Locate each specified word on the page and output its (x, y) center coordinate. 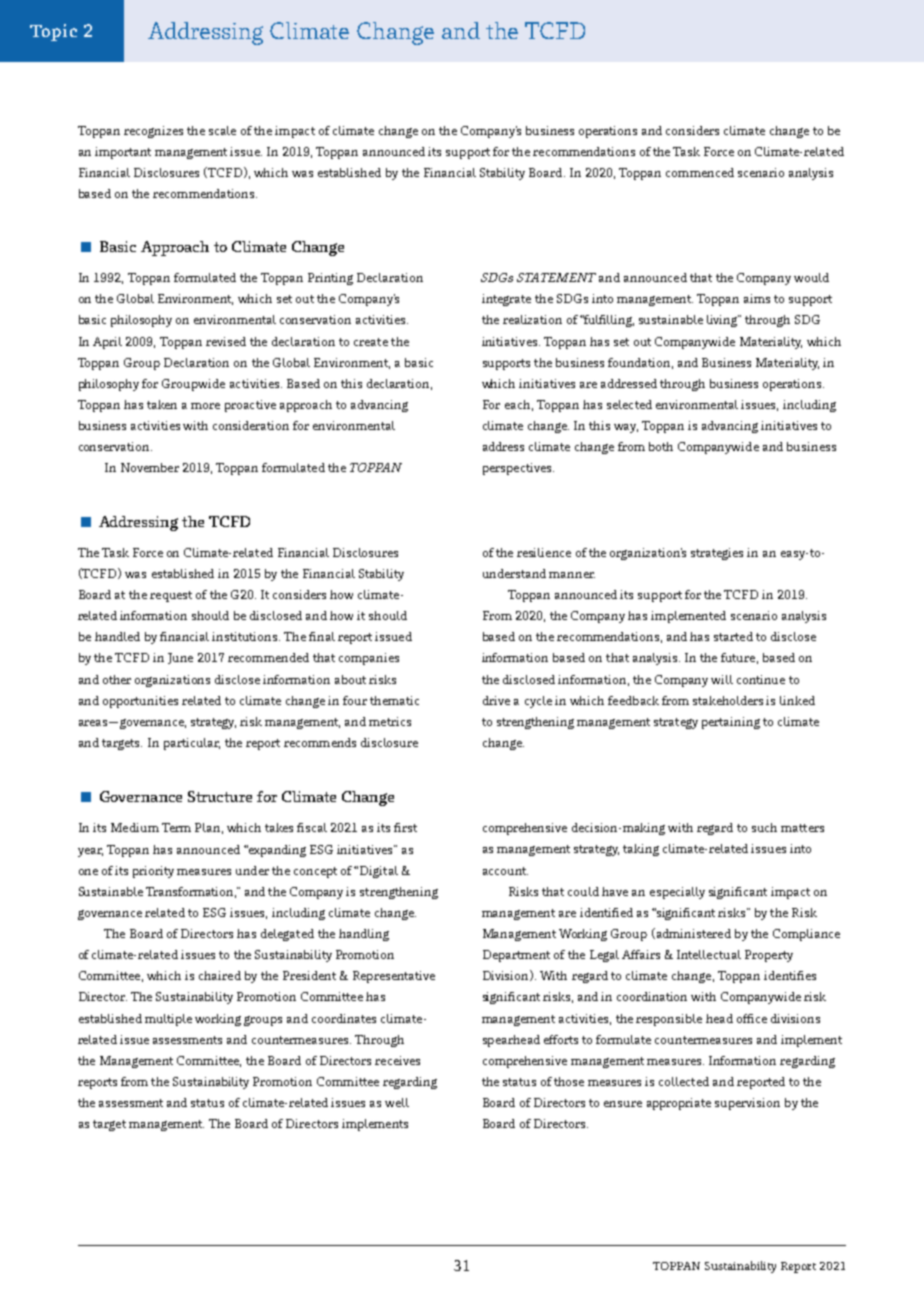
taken (162, 404)
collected (684, 1081)
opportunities (140, 702)
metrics (390, 721)
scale (222, 130)
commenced (700, 172)
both (661, 446)
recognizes (153, 132)
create (371, 342)
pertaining (731, 723)
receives (397, 1060)
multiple (168, 1020)
